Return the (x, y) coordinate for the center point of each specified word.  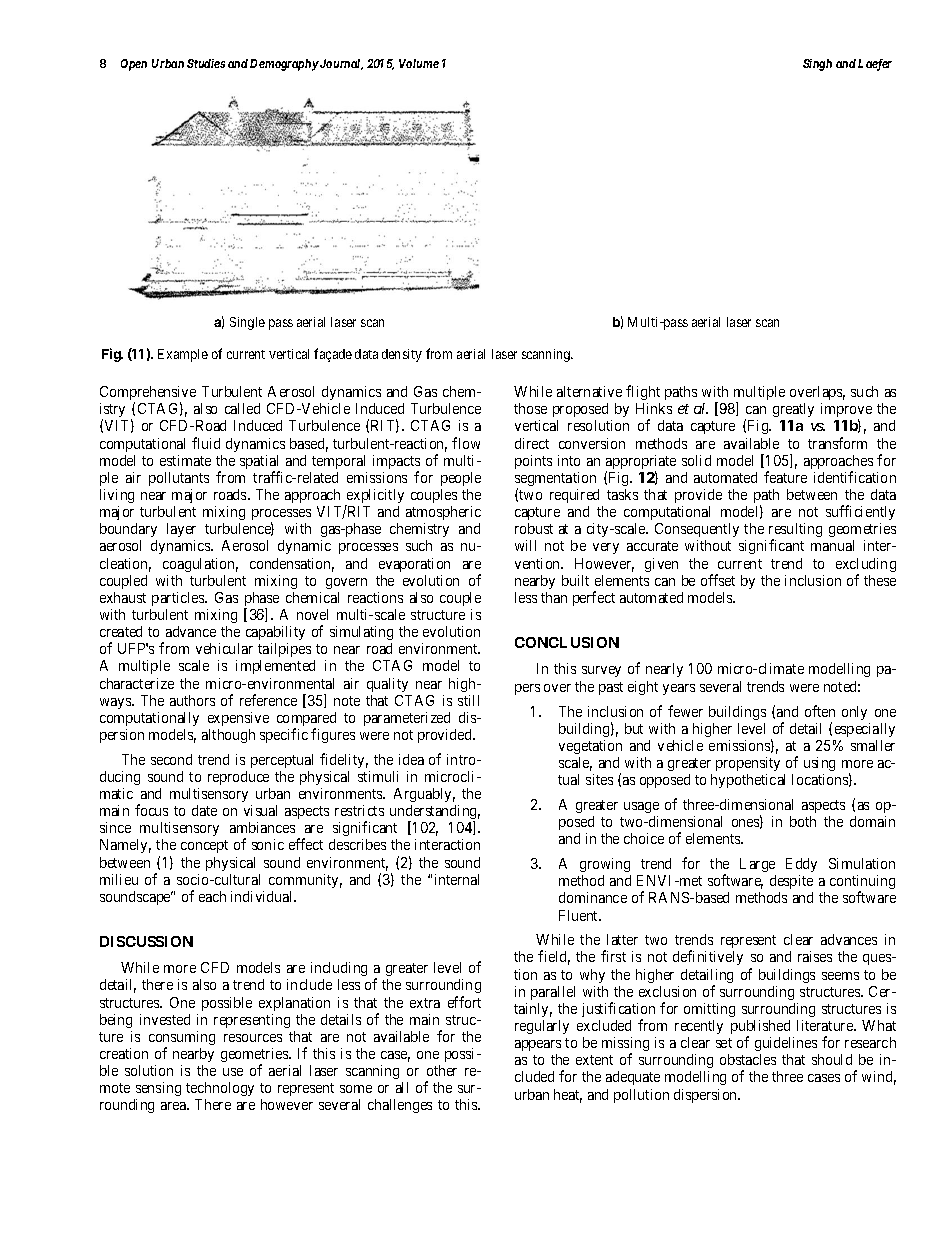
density (402, 355)
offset (718, 580)
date (204, 810)
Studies (206, 63)
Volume (419, 63)
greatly (793, 412)
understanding (435, 813)
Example (183, 355)
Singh (817, 65)
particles (179, 599)
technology (220, 1089)
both (803, 821)
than (554, 597)
